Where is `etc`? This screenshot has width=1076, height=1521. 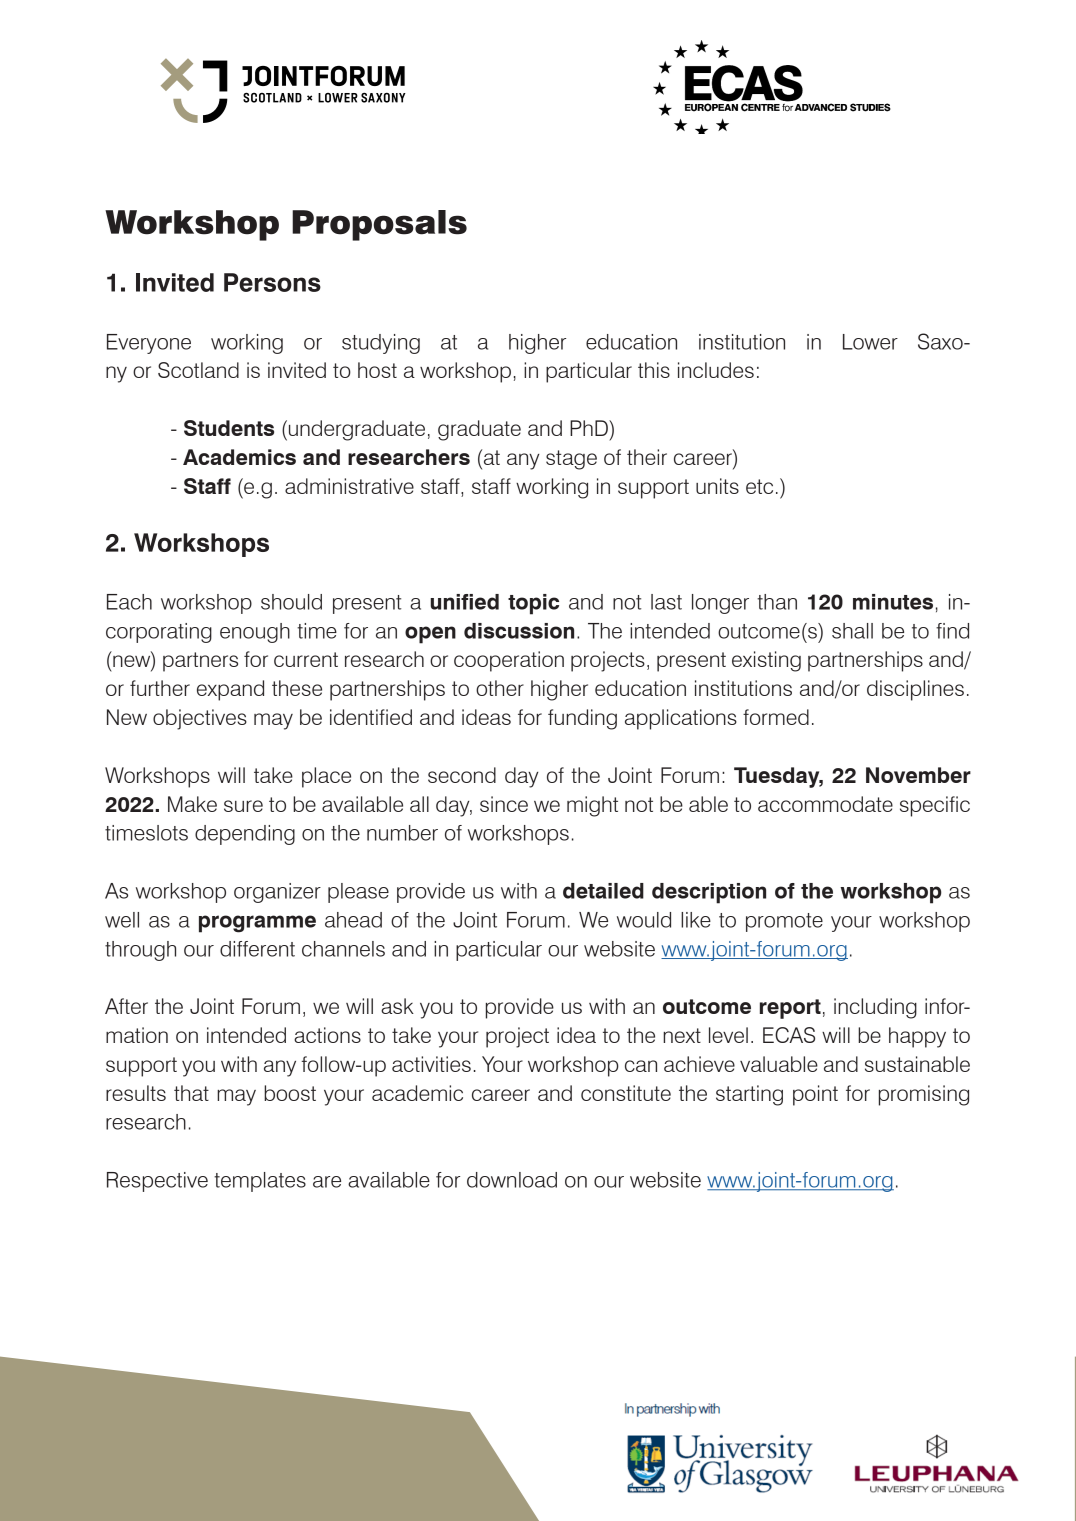
etc is located at coordinates (759, 486).
